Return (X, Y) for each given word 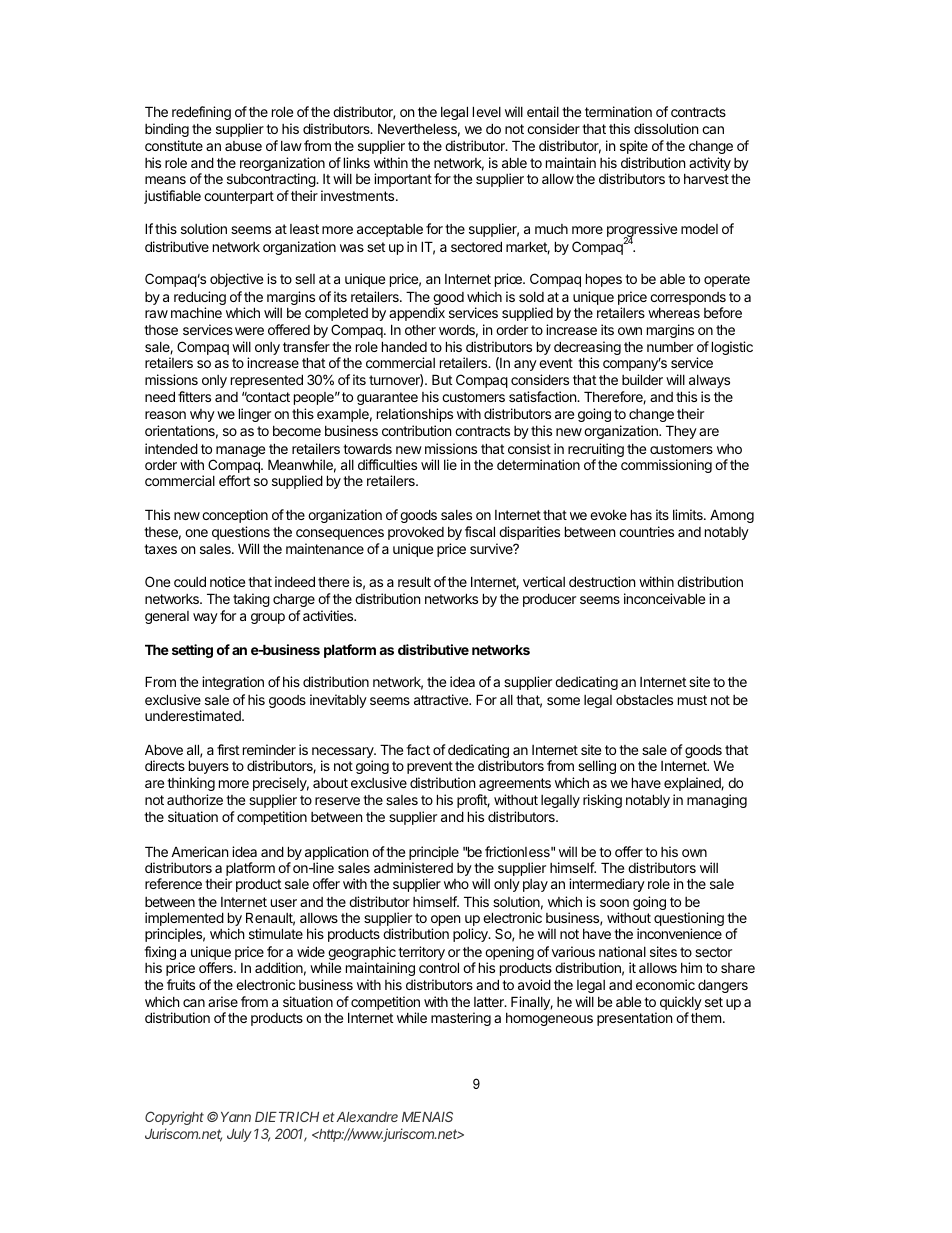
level (487, 111)
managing (717, 801)
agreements (515, 784)
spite (634, 147)
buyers (209, 767)
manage (240, 451)
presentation (634, 1019)
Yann (236, 1117)
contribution (416, 430)
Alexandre (367, 1117)
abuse (243, 146)
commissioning (666, 466)
